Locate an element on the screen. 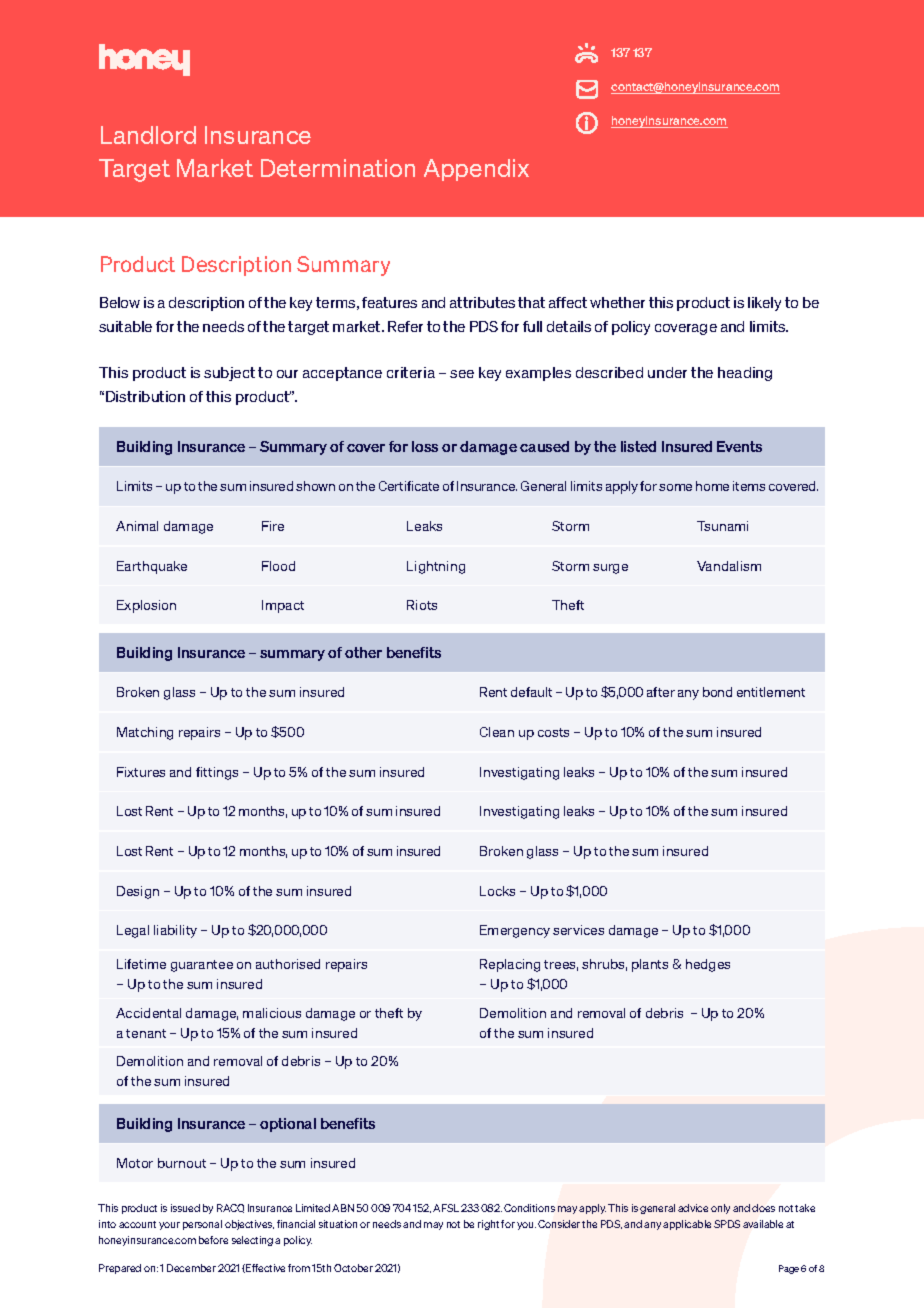 The width and height of the screenshot is (924, 1308). bond is located at coordinates (717, 692).
